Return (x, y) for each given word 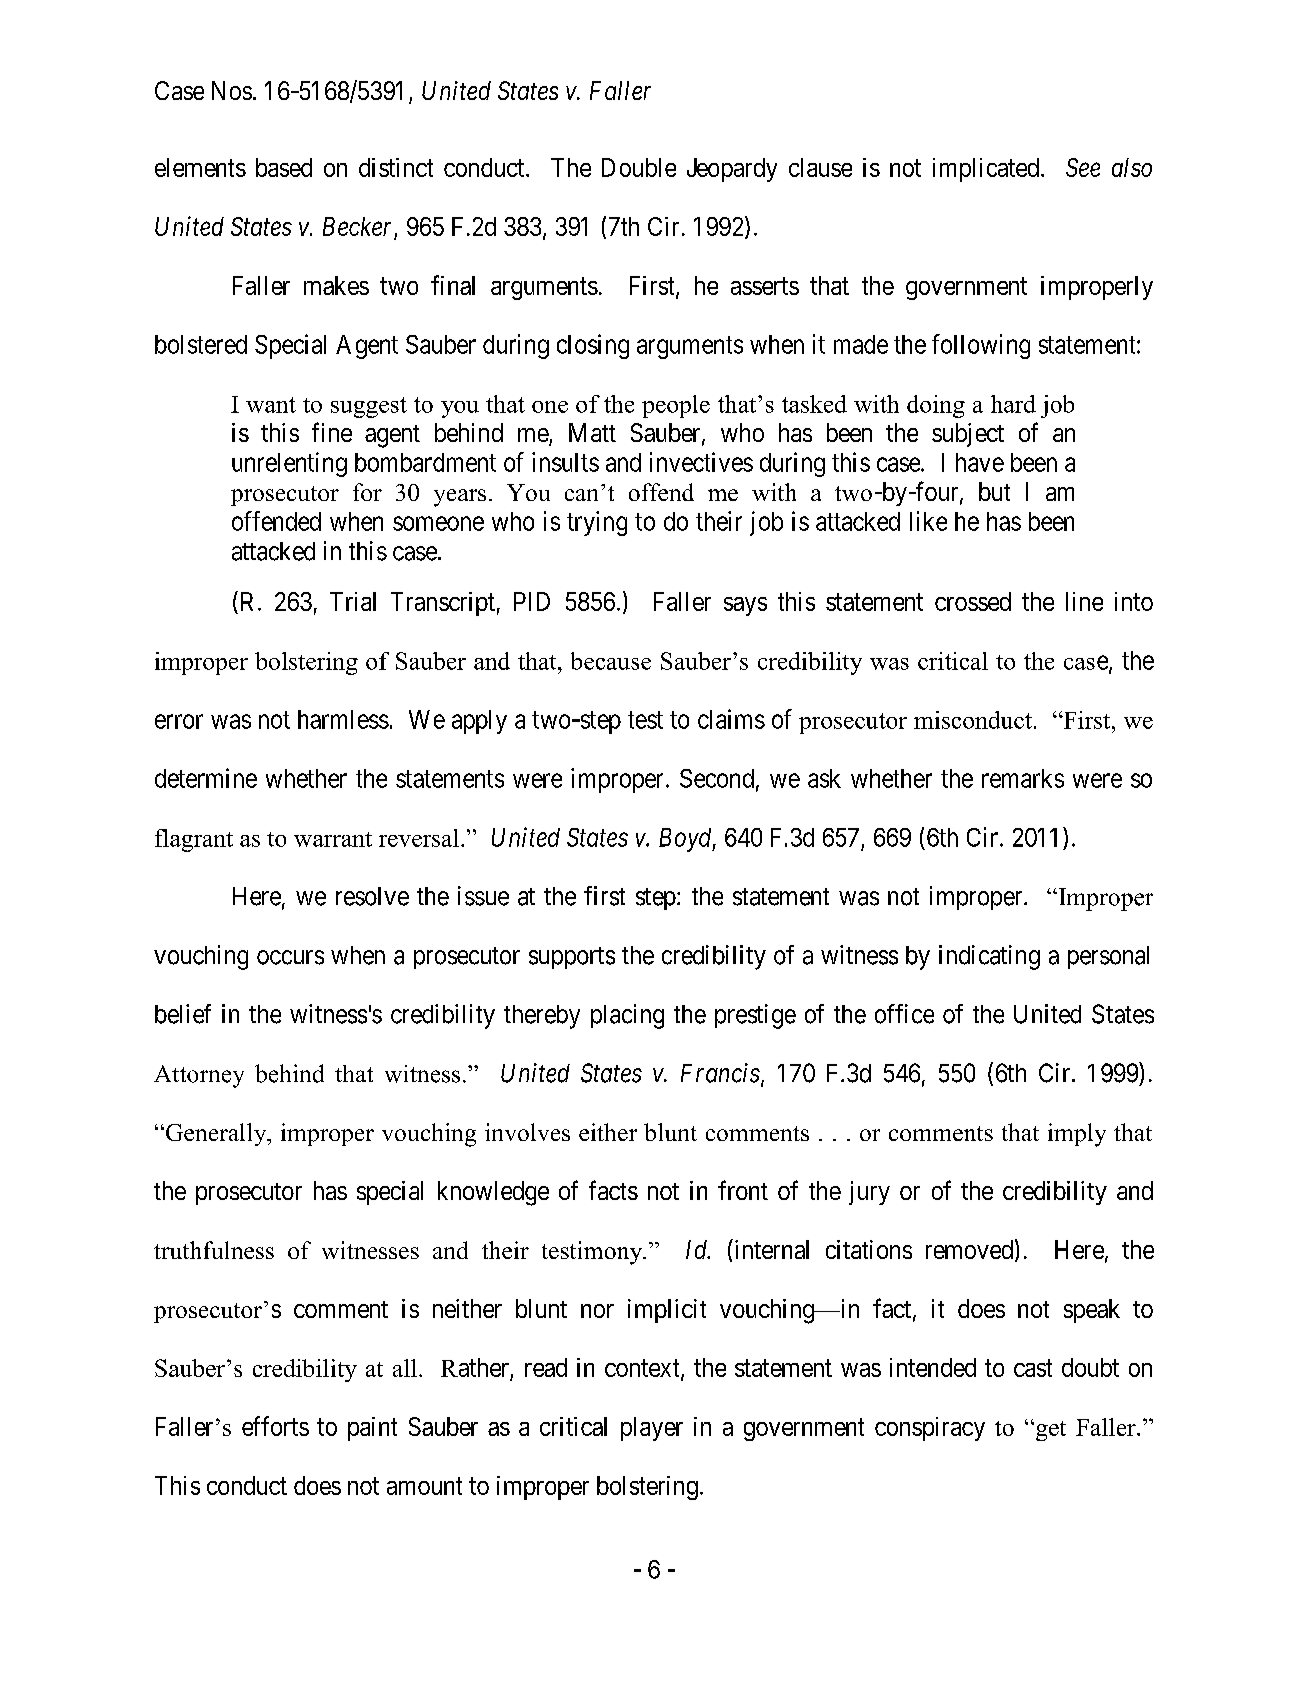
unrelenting (289, 464)
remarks (1023, 778)
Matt (592, 432)
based (284, 167)
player (652, 1429)
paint (372, 1429)
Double (639, 167)
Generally (217, 1134)
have (980, 462)
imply (1077, 1135)
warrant (333, 839)
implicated (987, 170)
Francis (720, 1073)
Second (717, 778)
